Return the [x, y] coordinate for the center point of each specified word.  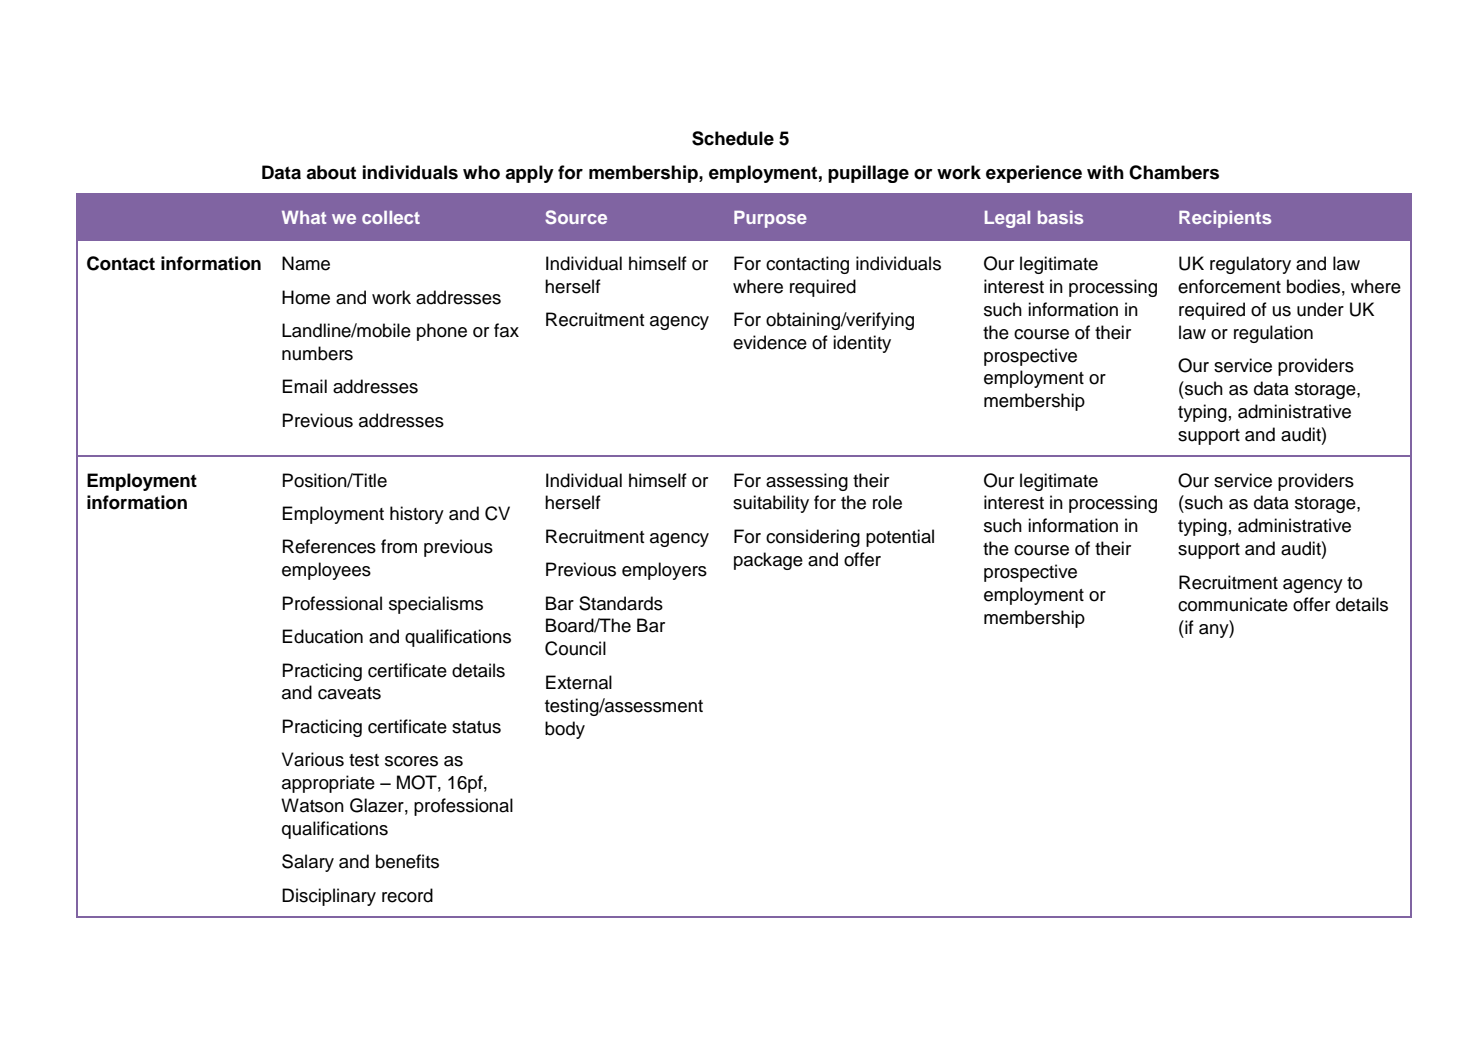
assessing [807, 482]
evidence [770, 342]
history [417, 515]
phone [442, 332]
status [476, 727]
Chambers [1174, 172]
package [768, 561]
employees [326, 571]
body [565, 730]
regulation [1273, 334]
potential [900, 538]
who [481, 172]
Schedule [733, 138]
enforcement [1229, 286]
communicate [1233, 604]
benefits [407, 861]
